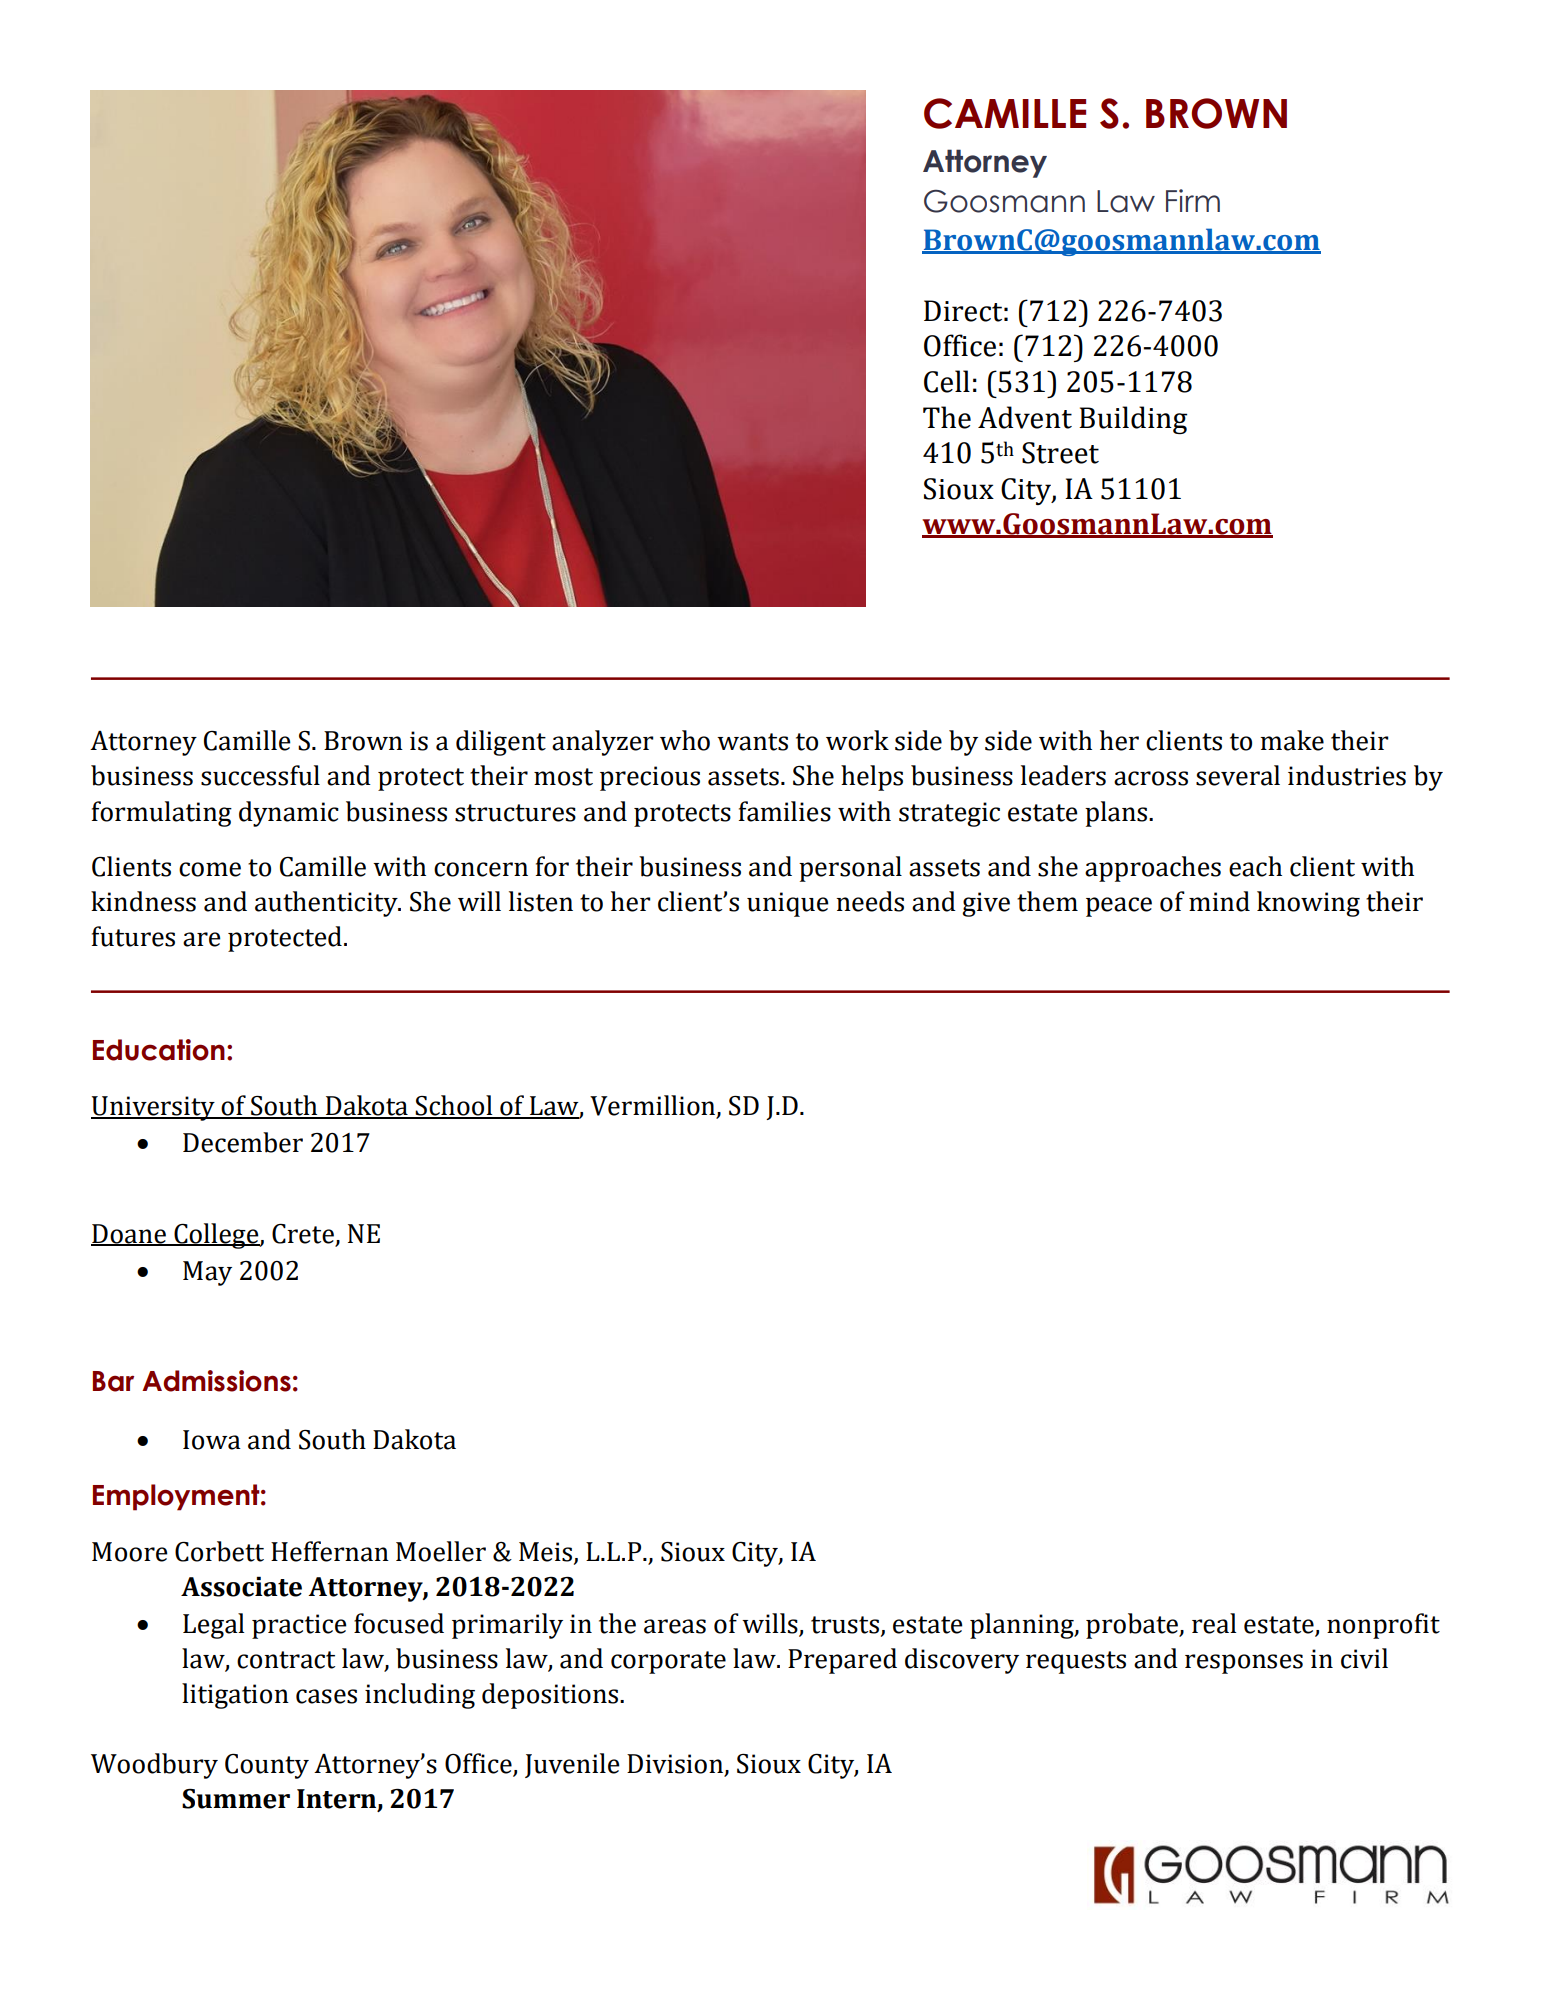  Describe the element at coordinates (267, 1766) in the screenshot. I see `County` at that location.
